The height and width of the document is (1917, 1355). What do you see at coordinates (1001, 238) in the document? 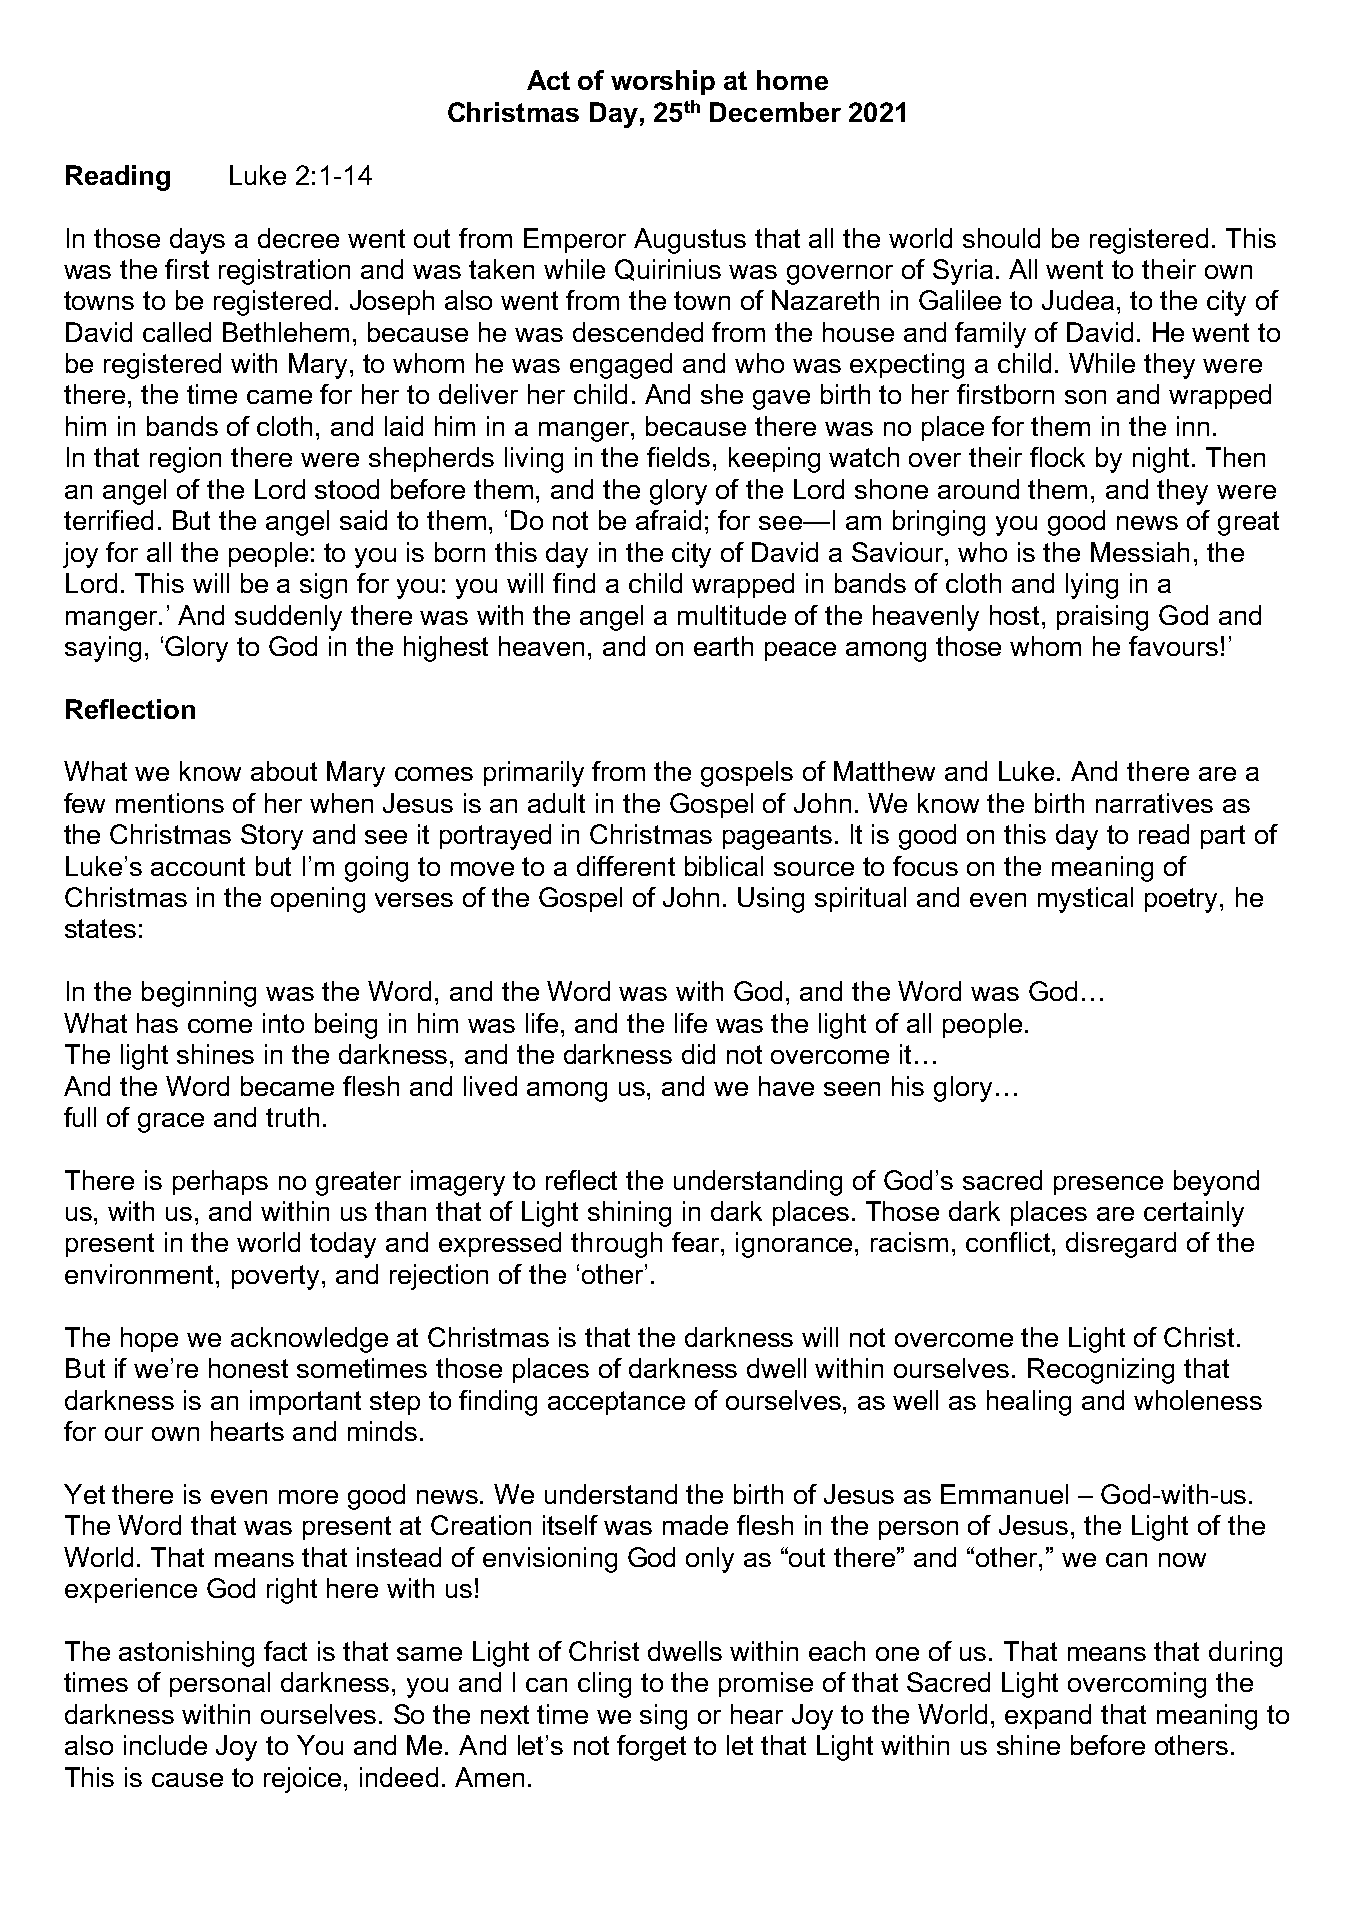
I see `should` at bounding box center [1001, 238].
